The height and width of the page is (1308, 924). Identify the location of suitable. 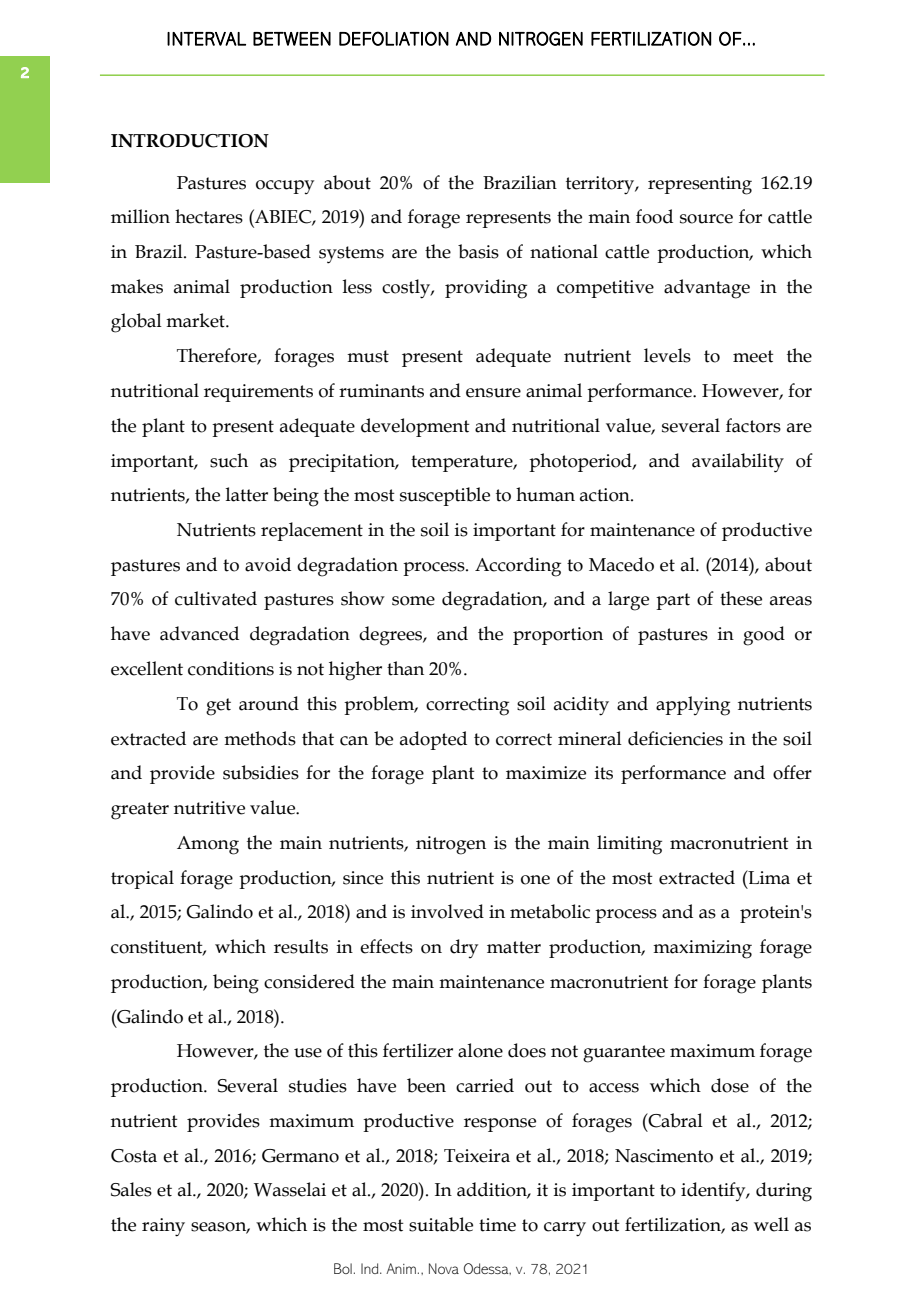
(441, 1224).
